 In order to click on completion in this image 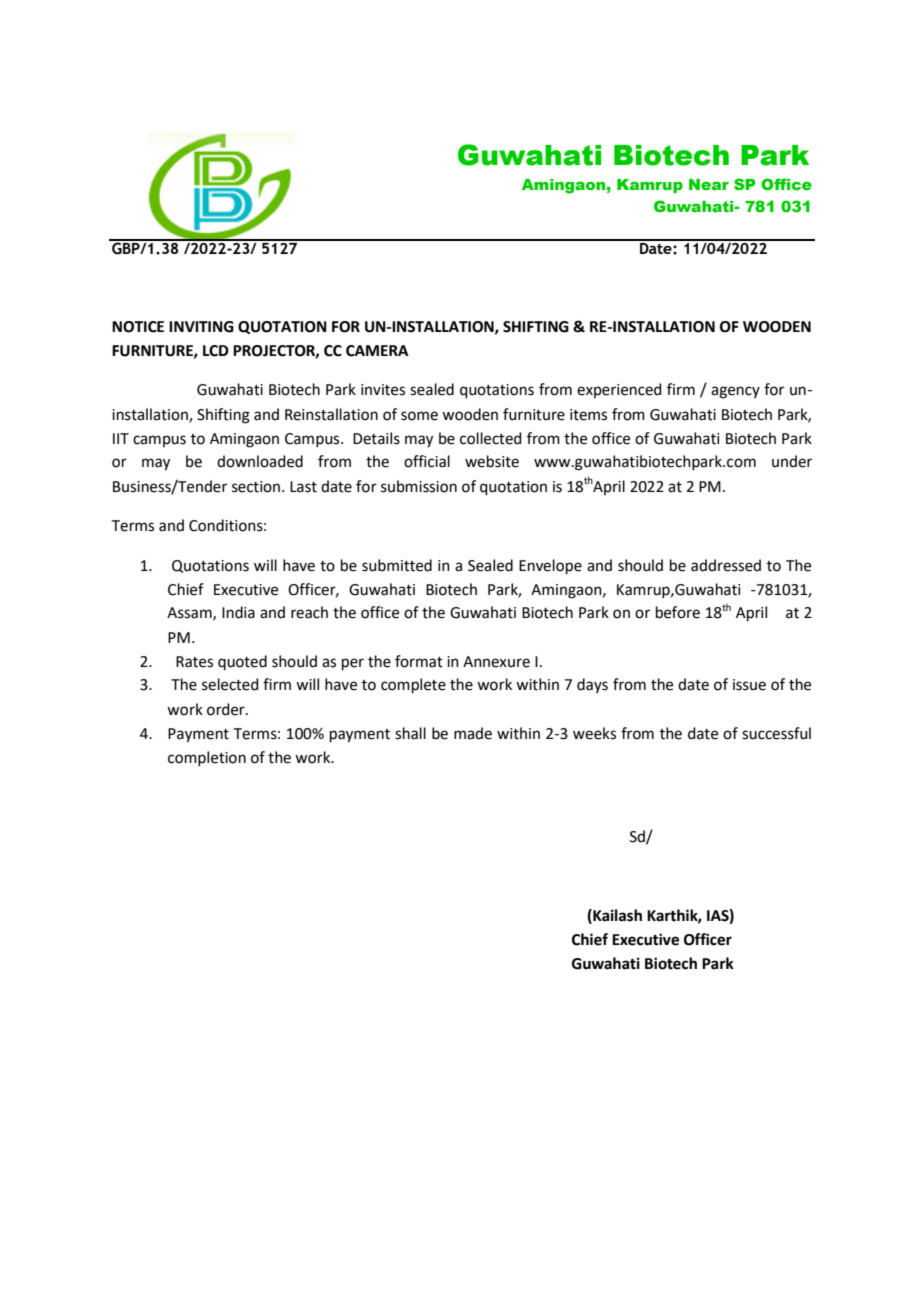, I will do `click(207, 758)`.
